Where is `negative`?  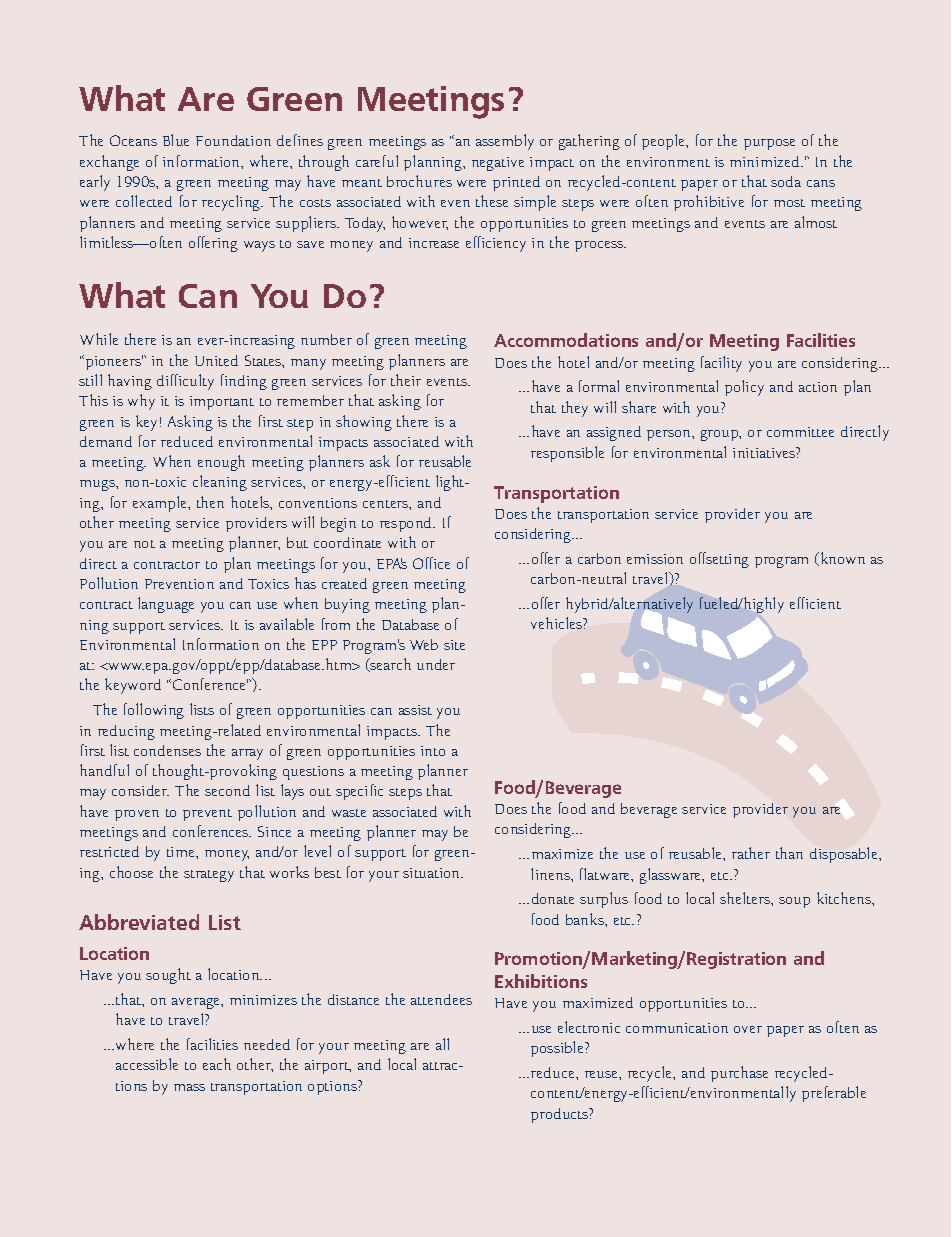
negative is located at coordinates (498, 164).
